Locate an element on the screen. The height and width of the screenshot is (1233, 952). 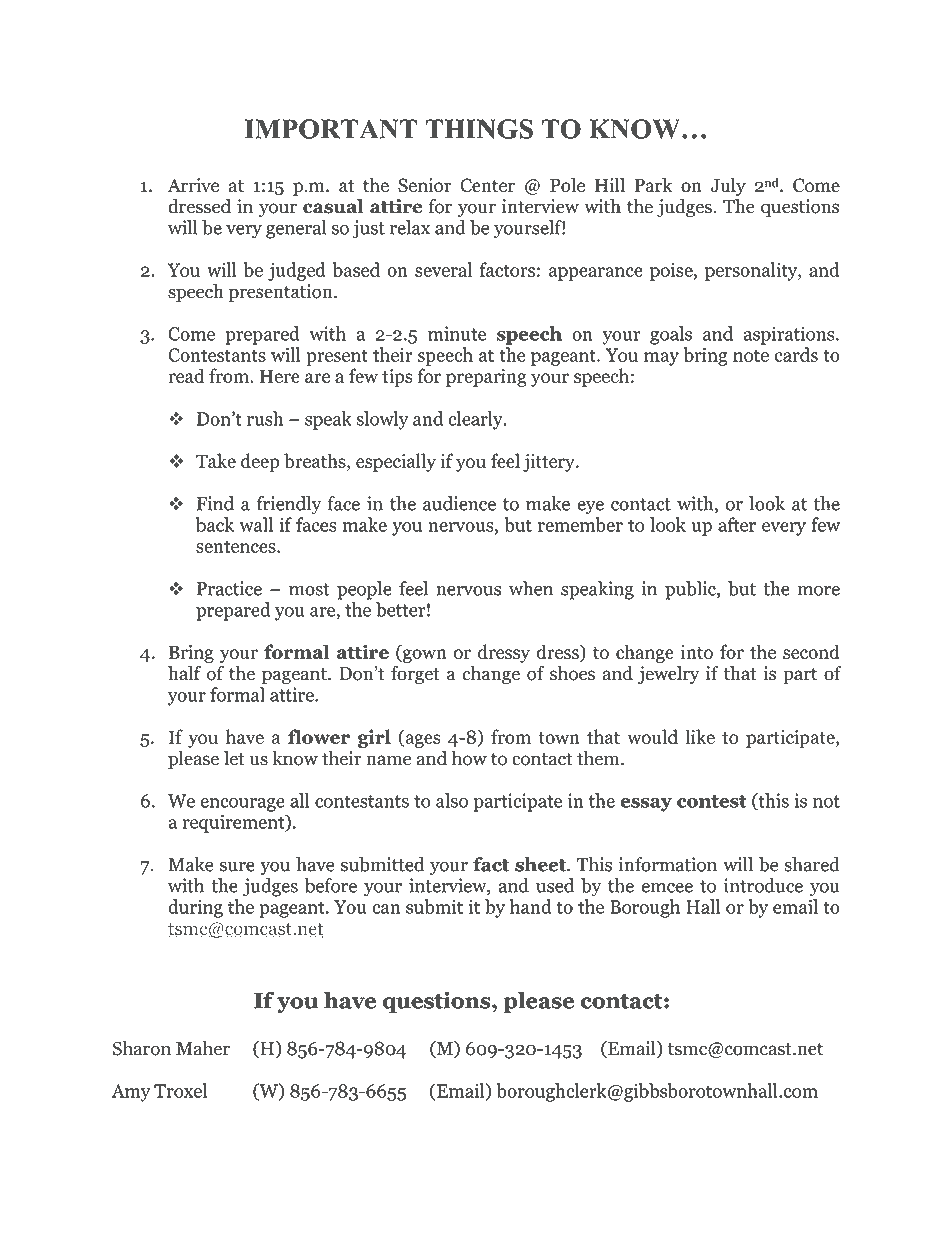
July is located at coordinates (728, 186).
